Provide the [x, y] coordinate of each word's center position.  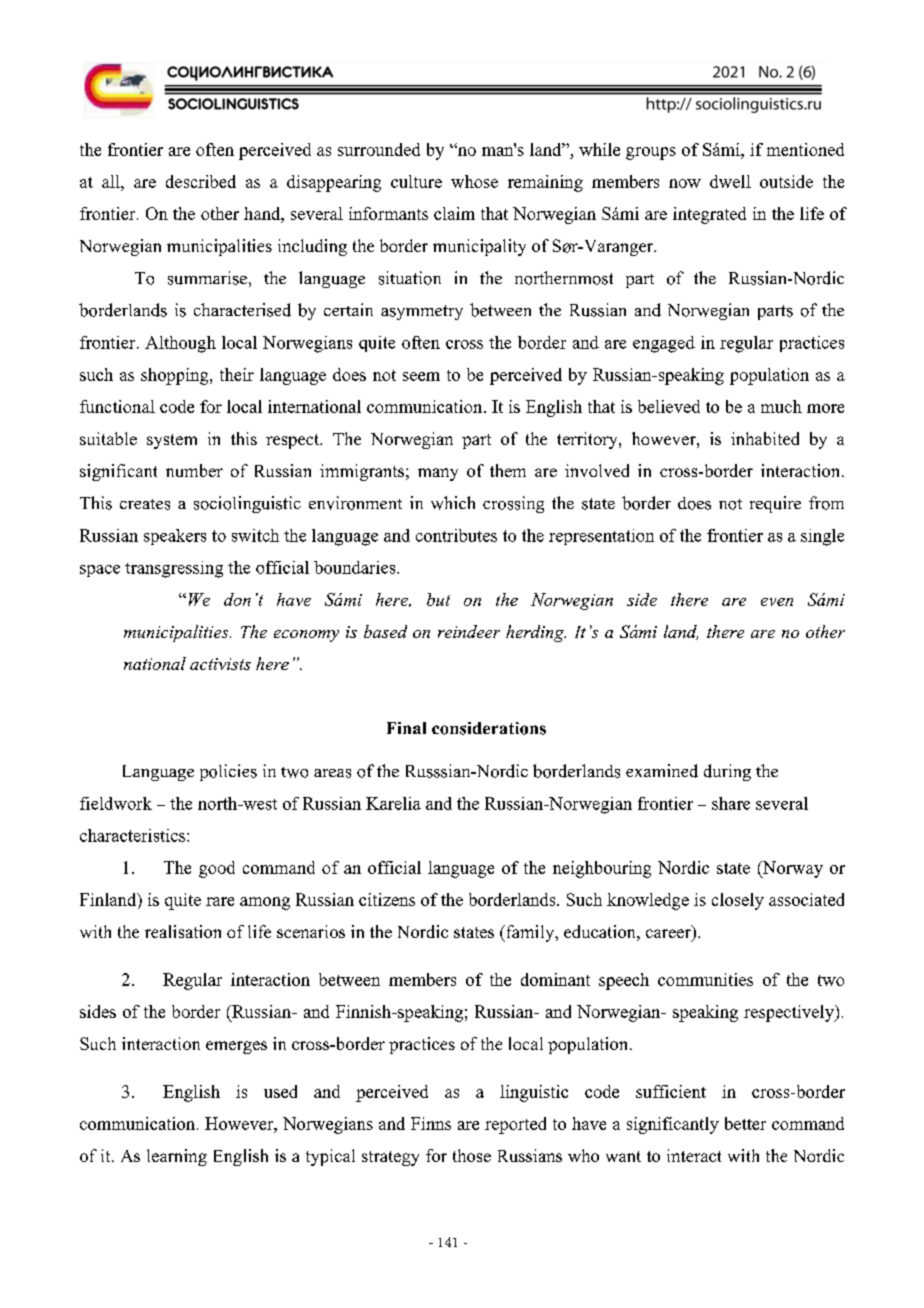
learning [177, 1157]
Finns [431, 1123]
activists [220, 664]
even [777, 602]
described [201, 181]
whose [474, 181]
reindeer [469, 631]
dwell [730, 181]
